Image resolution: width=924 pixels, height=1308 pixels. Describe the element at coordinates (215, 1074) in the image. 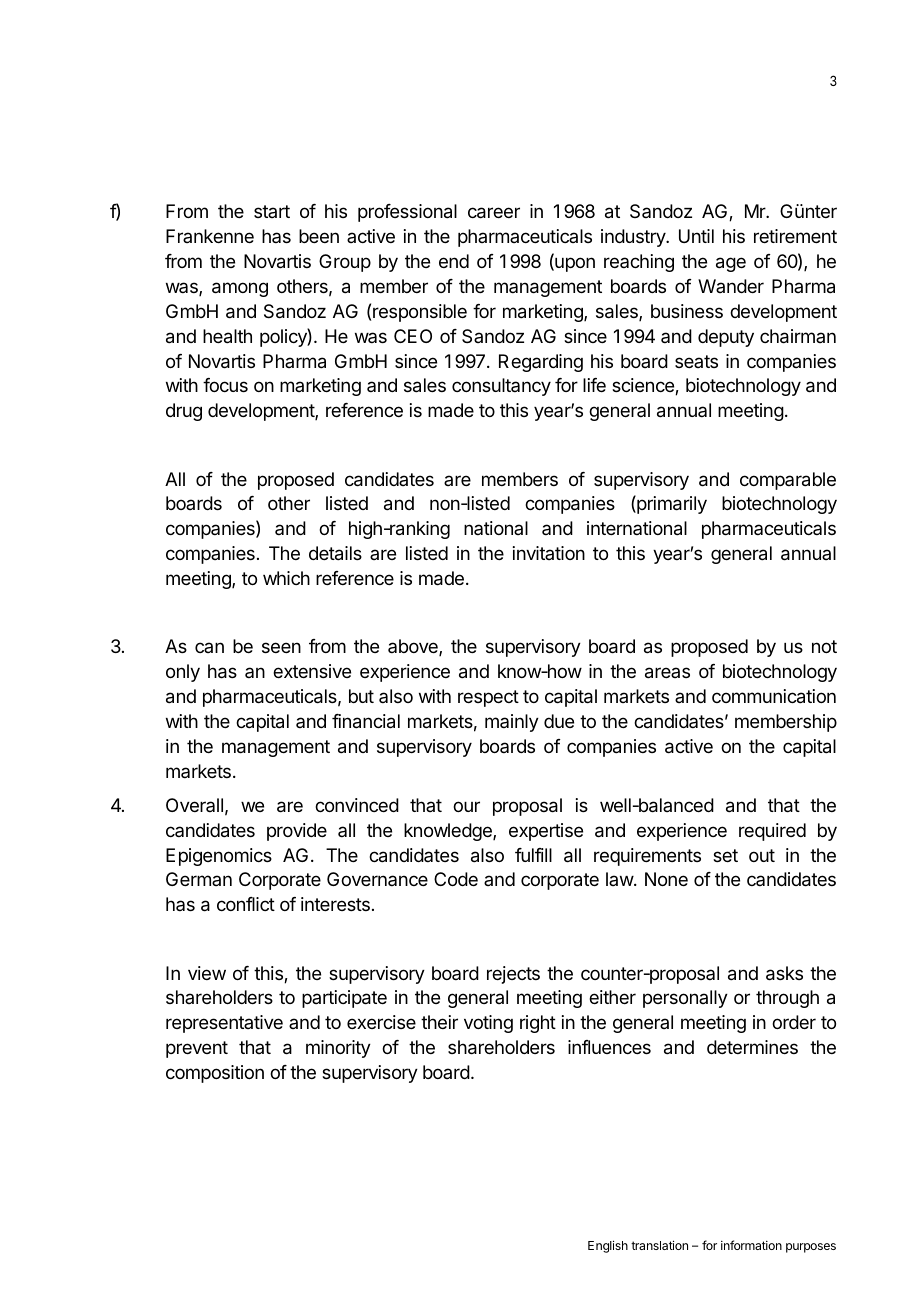

I see `composition` at that location.
